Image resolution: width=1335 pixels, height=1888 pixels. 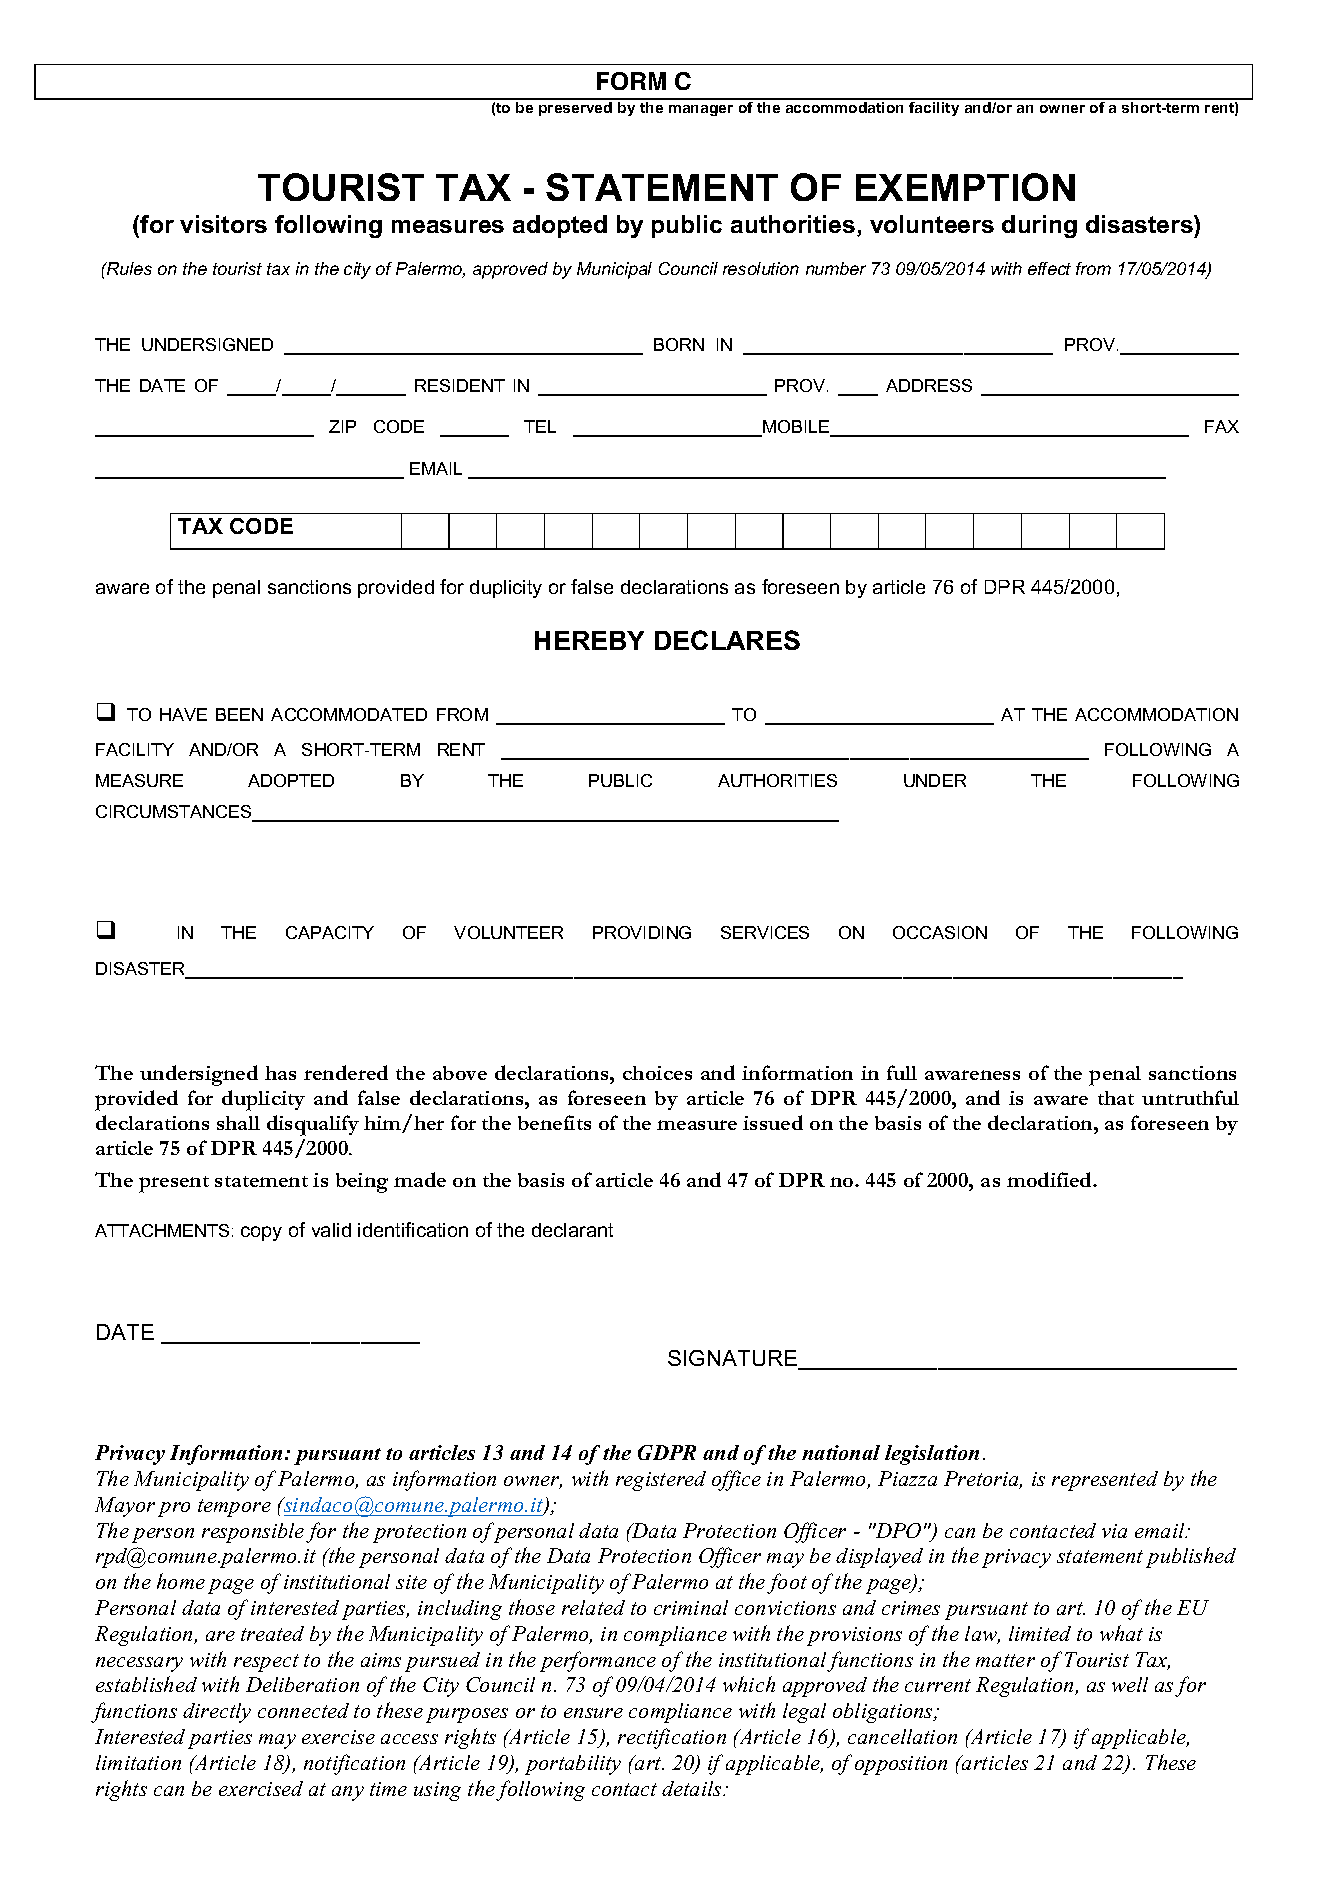 I want to click on DECLARES, so click(x=727, y=640).
